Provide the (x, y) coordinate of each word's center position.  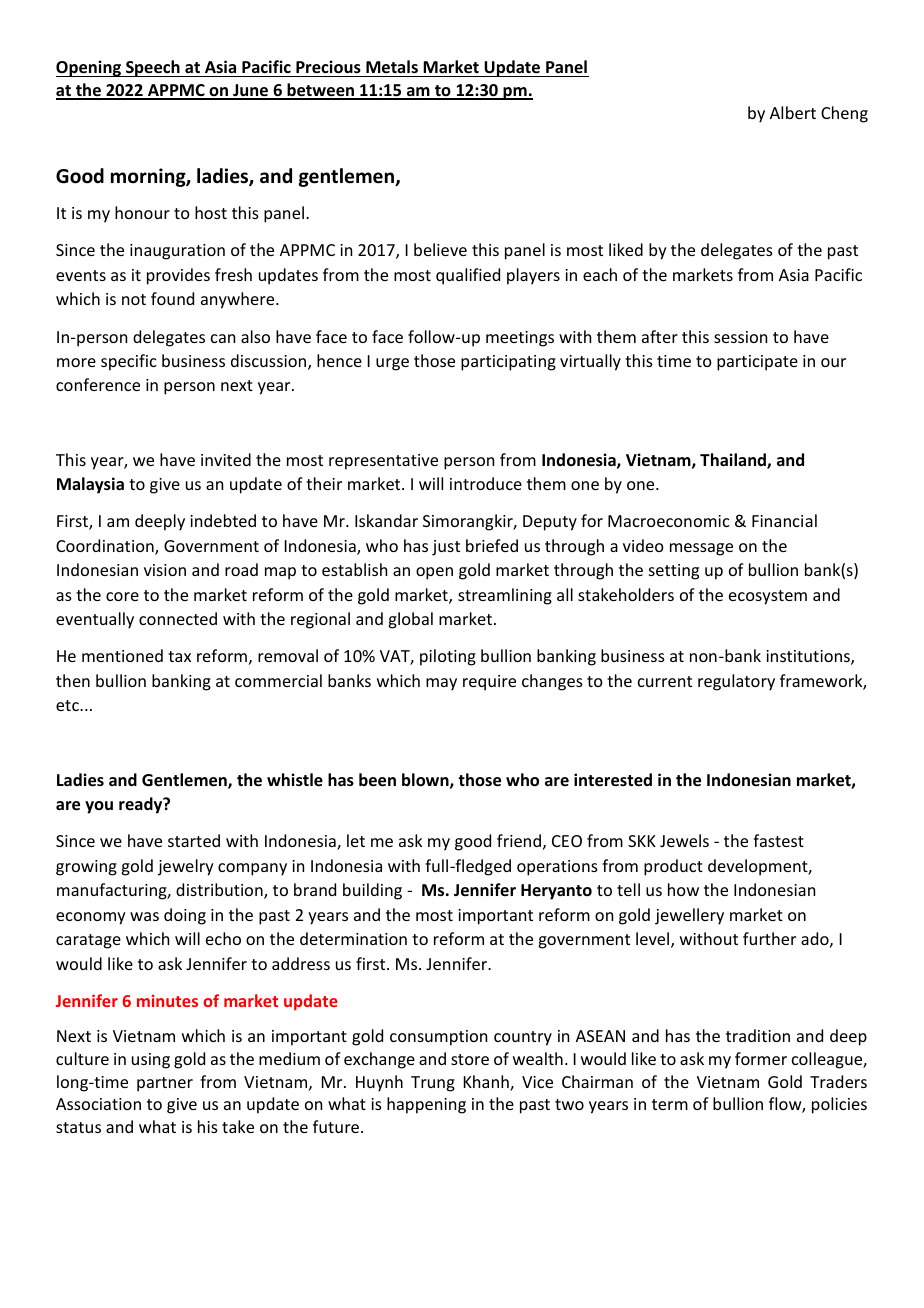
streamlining (505, 596)
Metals (392, 67)
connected (178, 618)
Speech (153, 68)
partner (165, 1084)
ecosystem (768, 597)
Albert (793, 112)
